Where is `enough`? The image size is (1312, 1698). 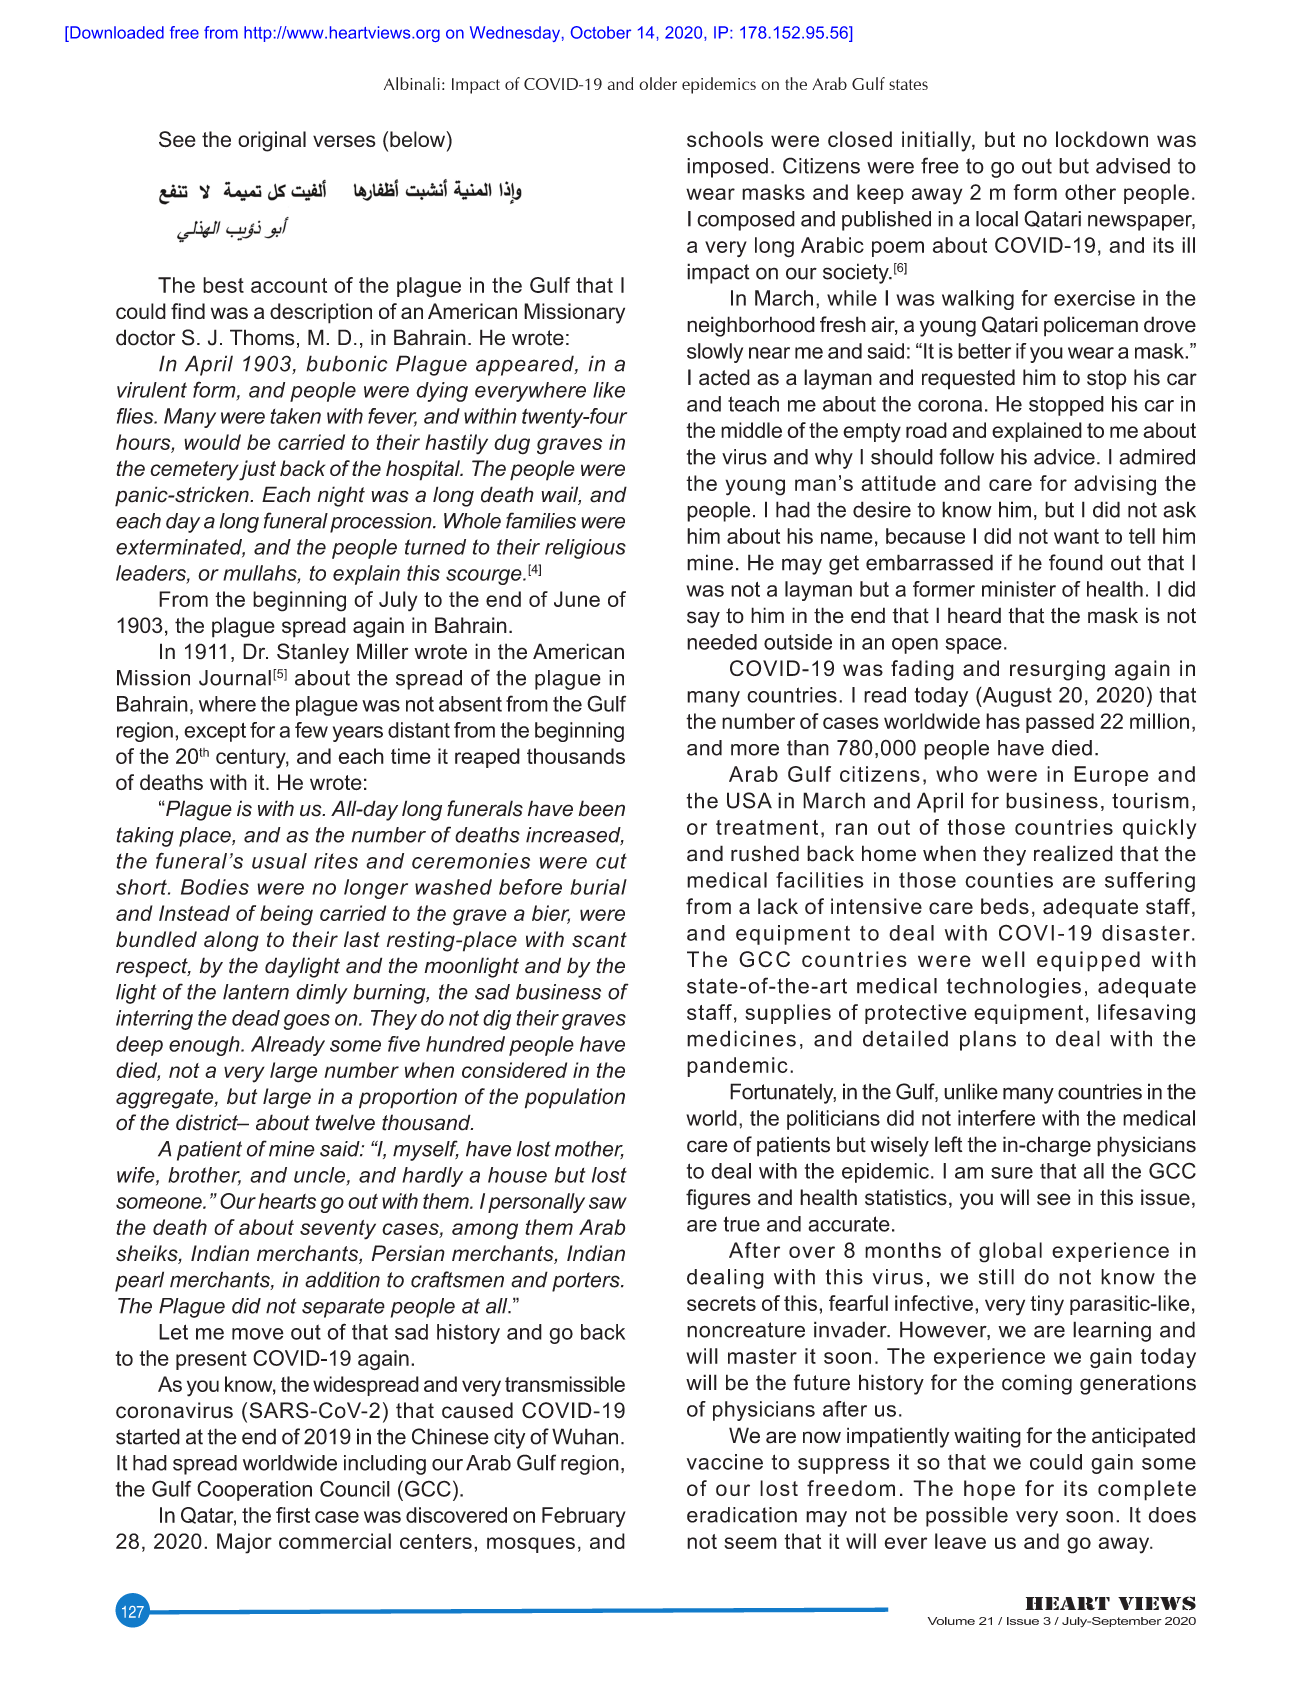
enough is located at coordinates (205, 1046).
